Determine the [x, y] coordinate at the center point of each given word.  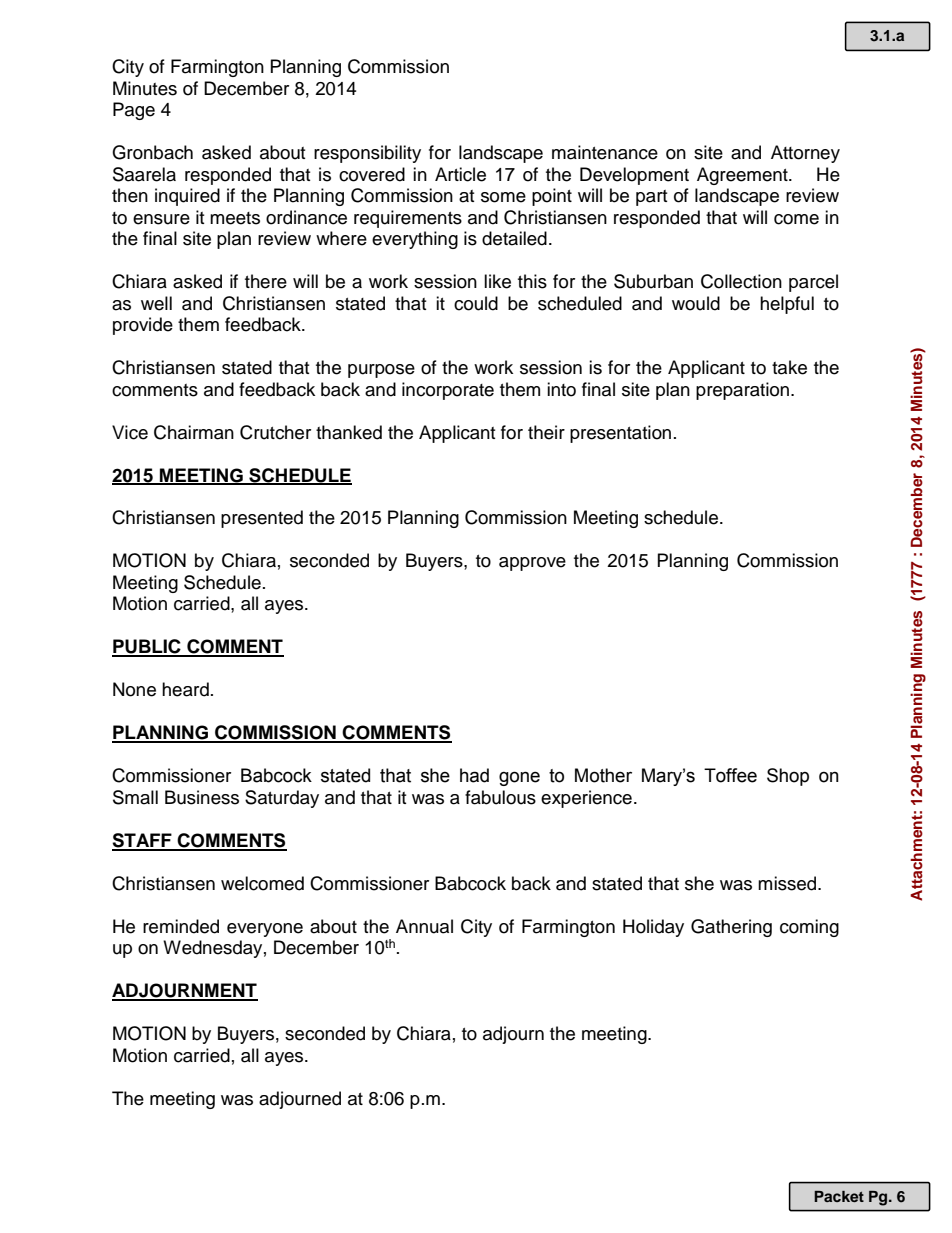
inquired [187, 197]
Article [460, 174]
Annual [424, 926]
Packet [839, 1196]
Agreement [743, 176]
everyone [265, 930]
